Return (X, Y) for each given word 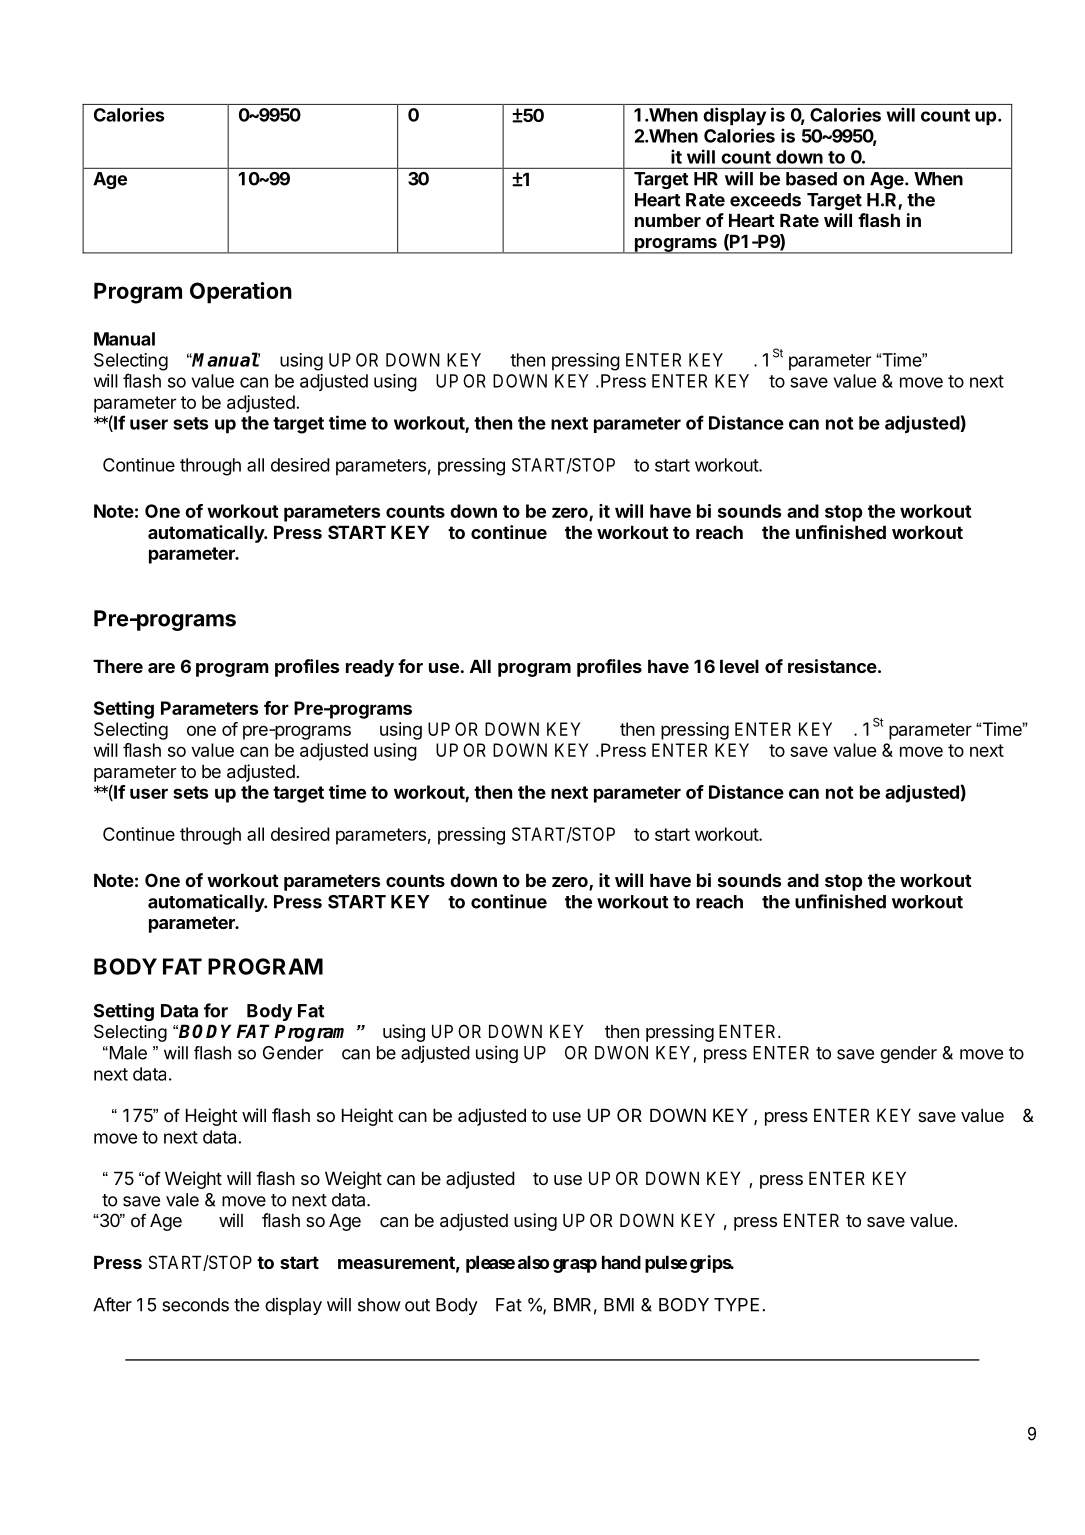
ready (370, 668)
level (739, 666)
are (161, 668)
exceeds (765, 200)
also (533, 1262)
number (668, 220)
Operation (241, 293)
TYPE (736, 1305)
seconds (195, 1305)
